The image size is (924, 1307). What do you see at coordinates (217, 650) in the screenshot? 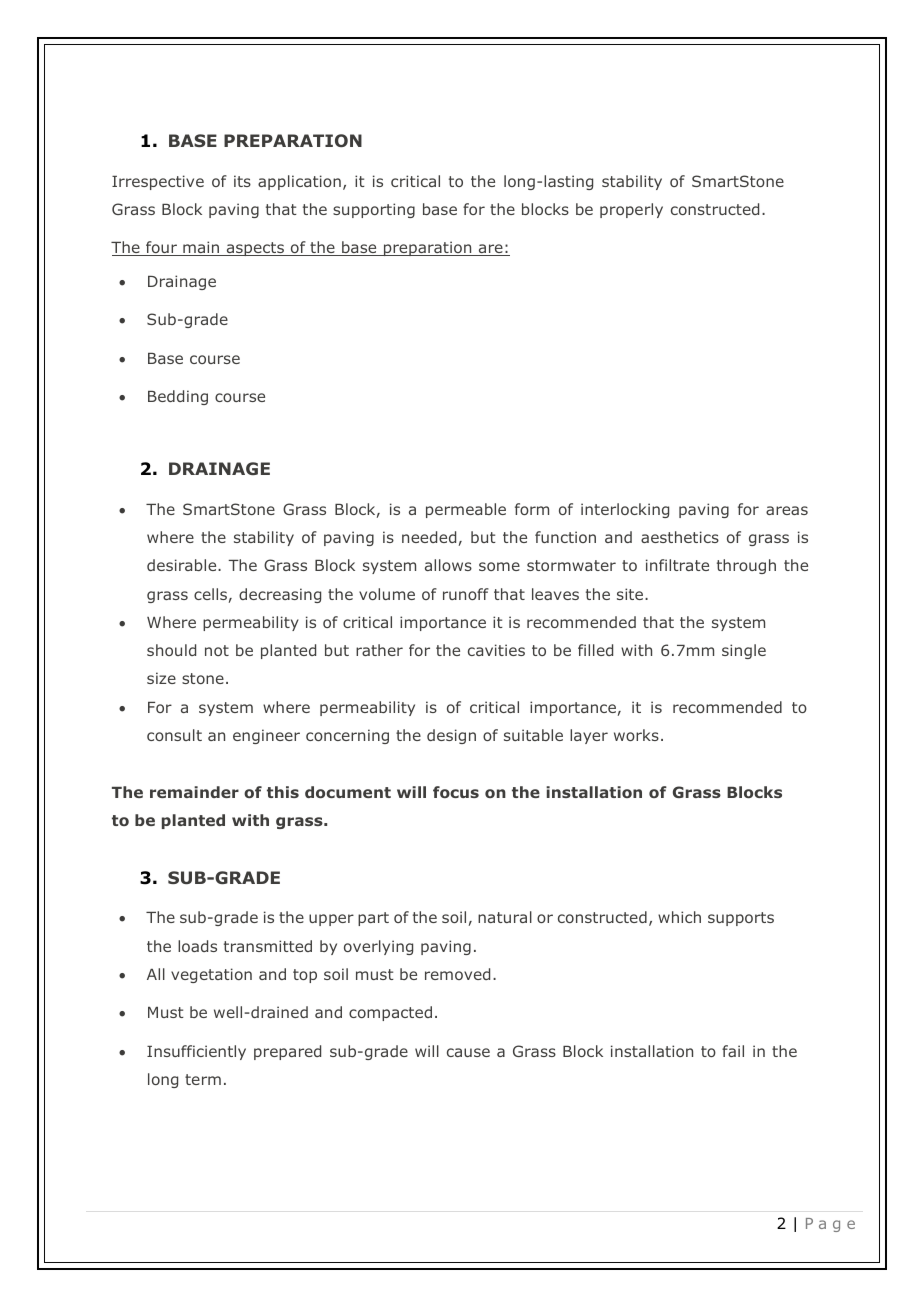
I see `not` at bounding box center [217, 650].
